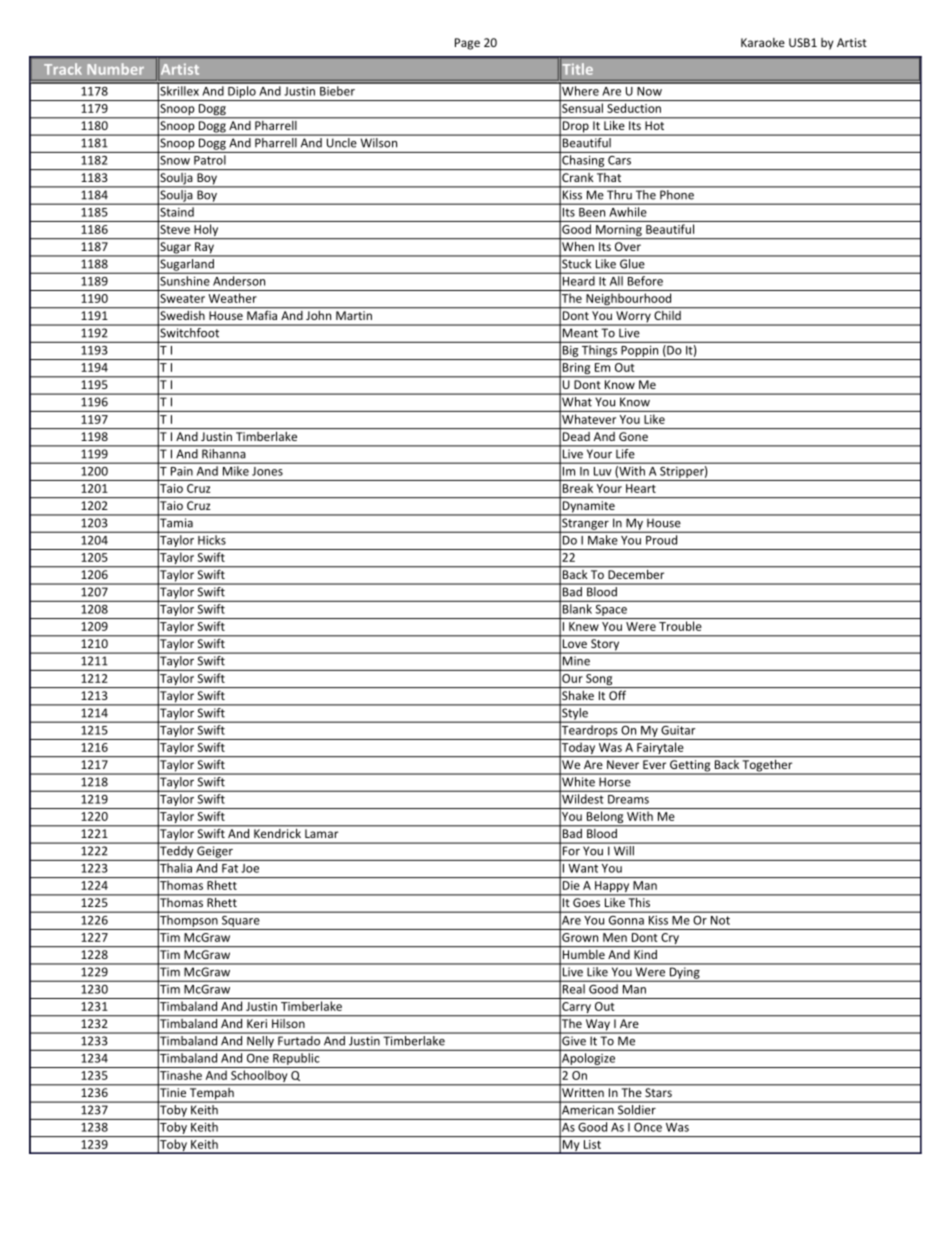 This screenshot has height=1233, width=952. What do you see at coordinates (579, 281) in the screenshot?
I see `Heard` at bounding box center [579, 281].
